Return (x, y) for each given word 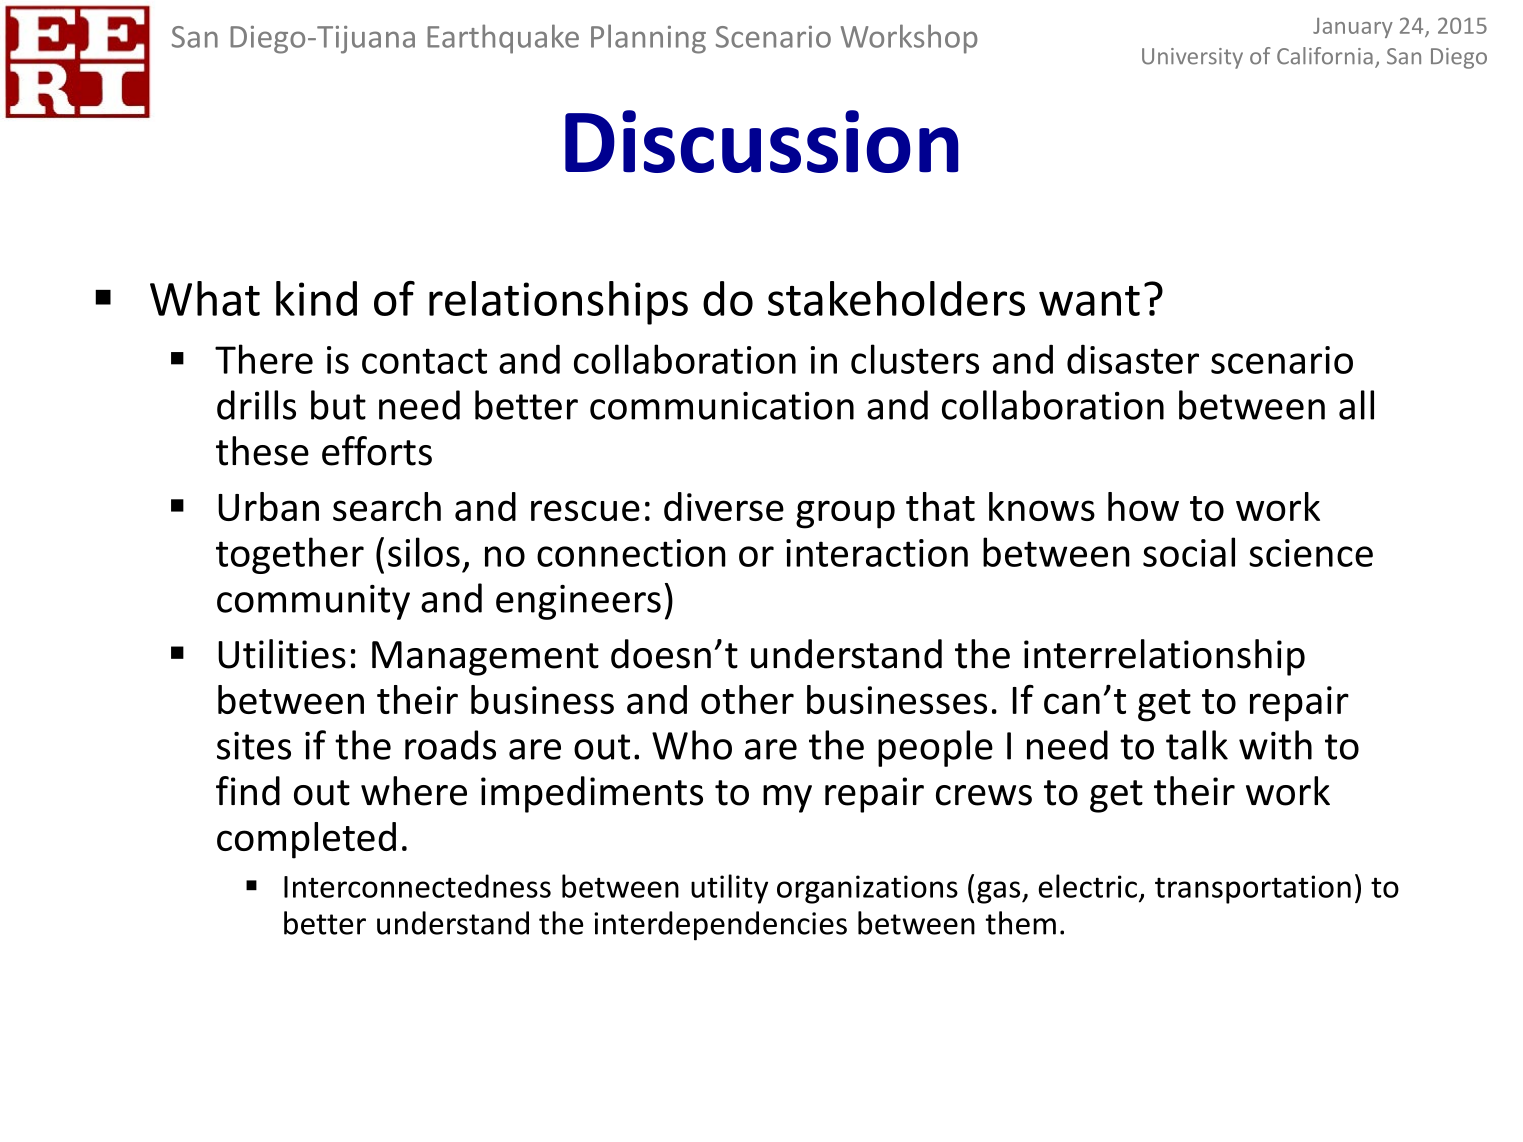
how (1143, 506)
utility (729, 889)
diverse (724, 506)
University (1192, 58)
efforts (377, 451)
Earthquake (503, 39)
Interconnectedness (417, 886)
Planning (648, 39)
